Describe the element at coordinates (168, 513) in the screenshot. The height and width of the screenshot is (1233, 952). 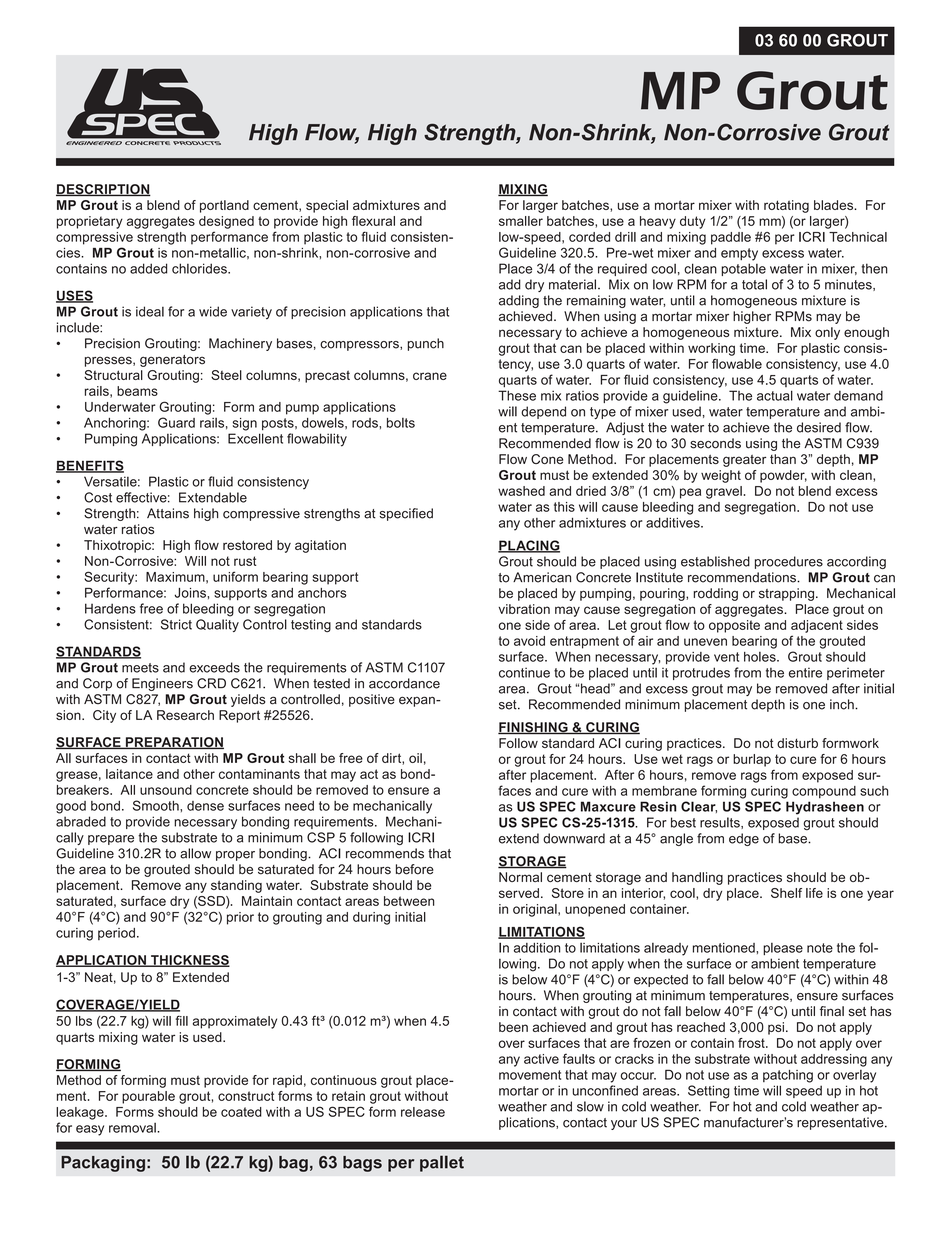
I see `Attains` at that location.
